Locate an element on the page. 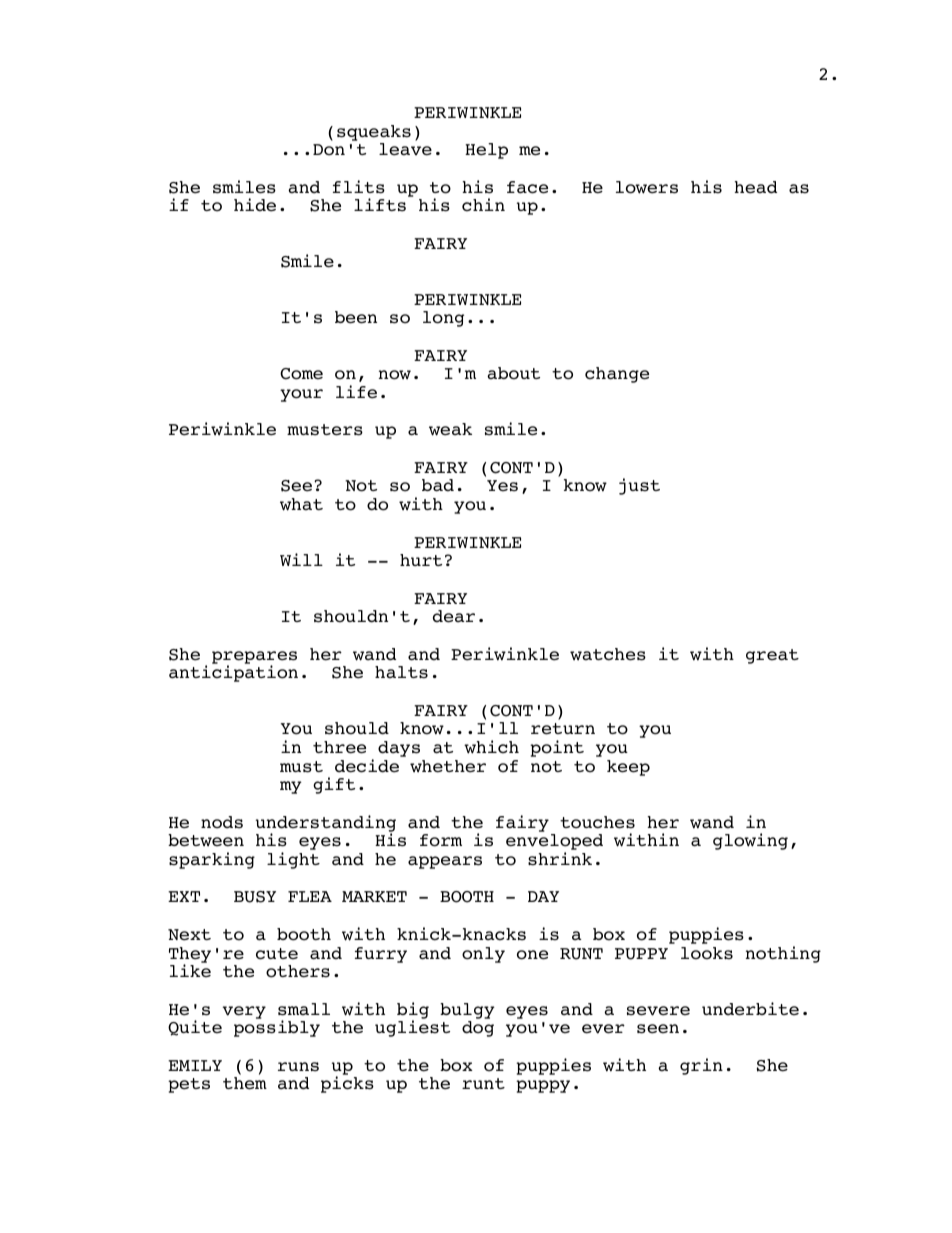  hide is located at coordinates (255, 205).
